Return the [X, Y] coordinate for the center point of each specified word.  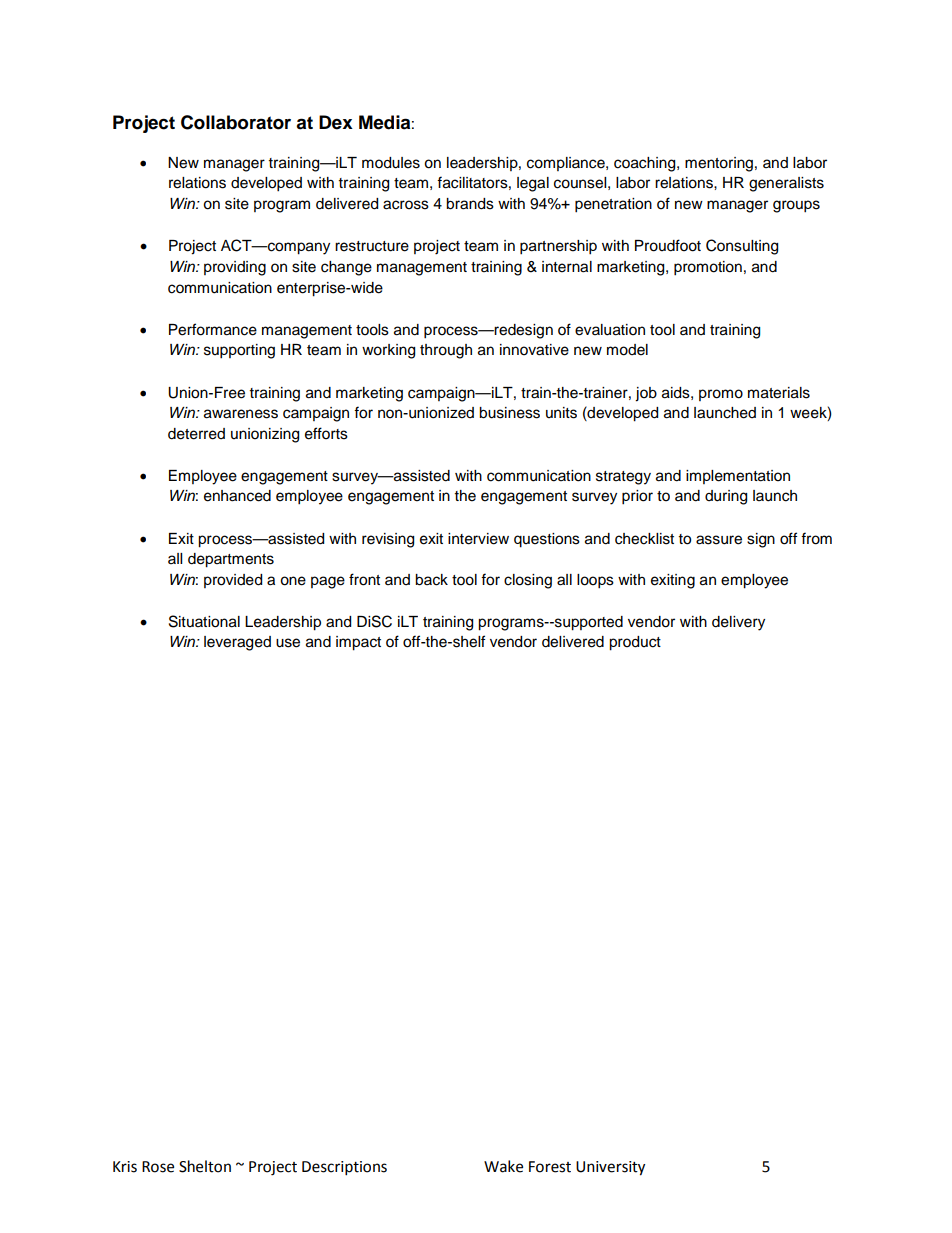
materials [779, 393]
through [446, 351]
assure [719, 540]
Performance [213, 329]
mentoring [719, 164]
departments [231, 560]
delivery [738, 623]
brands [470, 204]
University [610, 1168]
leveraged [237, 643]
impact [358, 643]
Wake [503, 1166]
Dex [336, 122]
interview [478, 539]
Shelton [205, 1166]
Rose [158, 1167]
